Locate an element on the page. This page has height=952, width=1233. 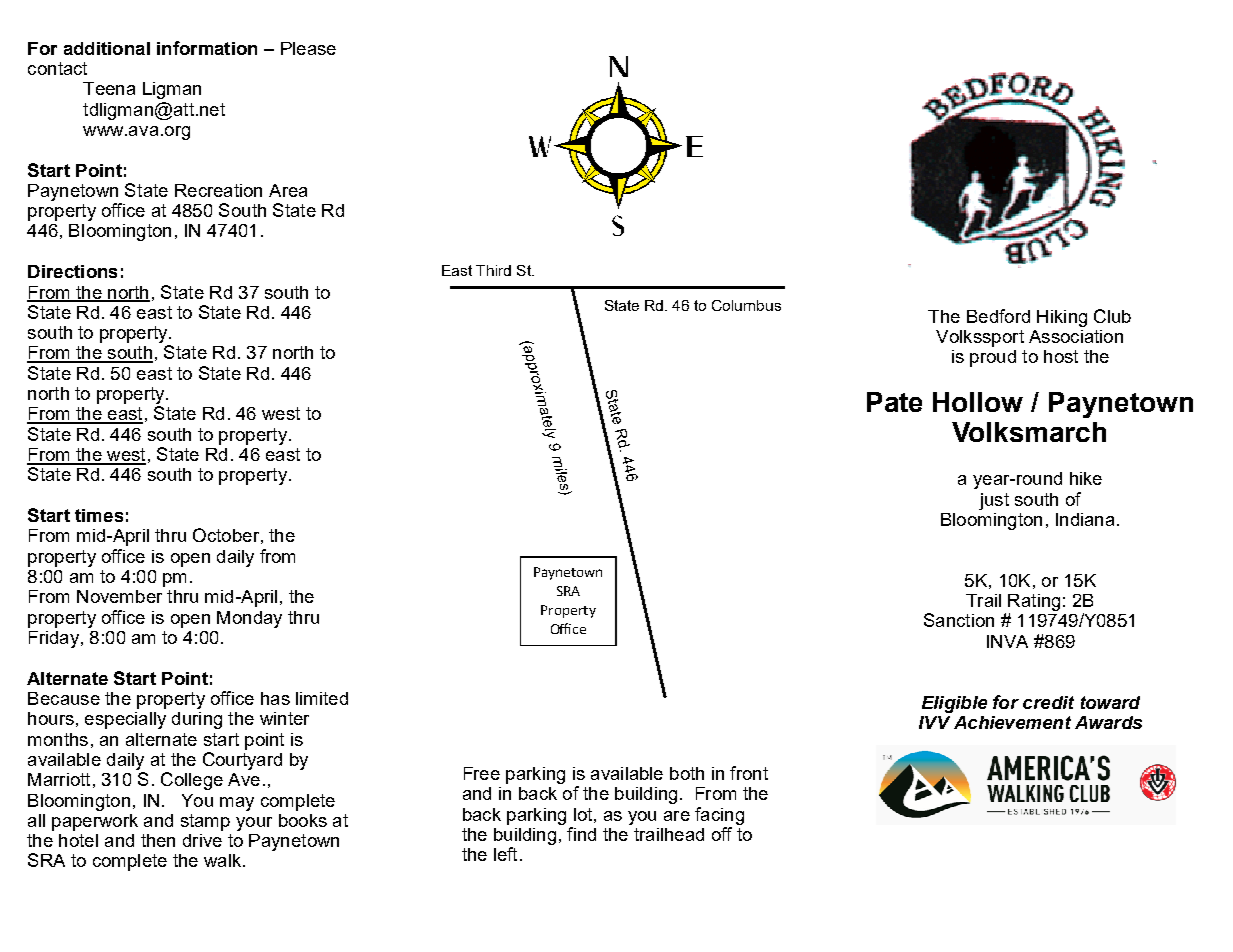
Bedford is located at coordinates (998, 316).
